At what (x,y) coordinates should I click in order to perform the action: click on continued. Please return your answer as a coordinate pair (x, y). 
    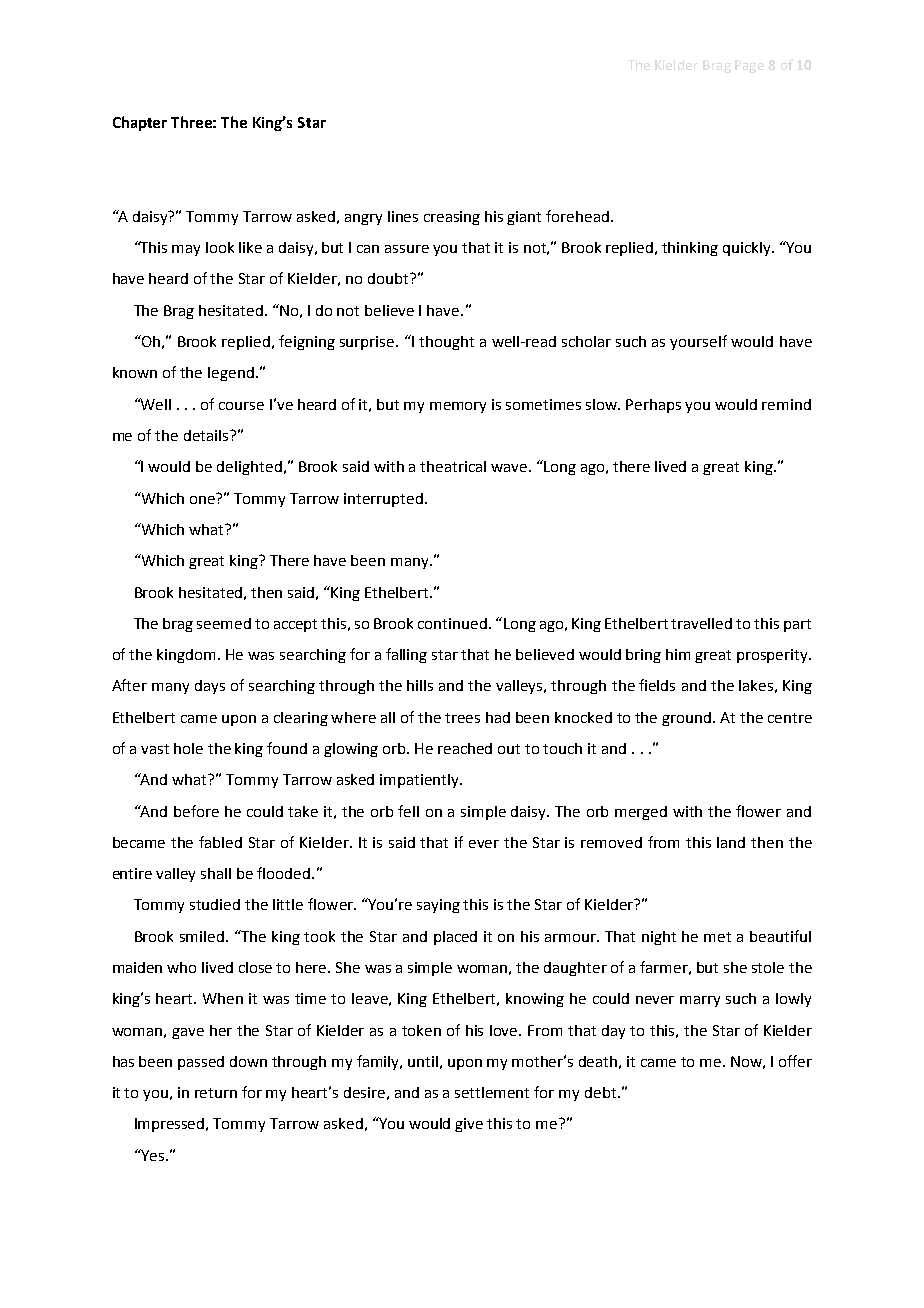
    Looking at the image, I should click on (452, 623).
